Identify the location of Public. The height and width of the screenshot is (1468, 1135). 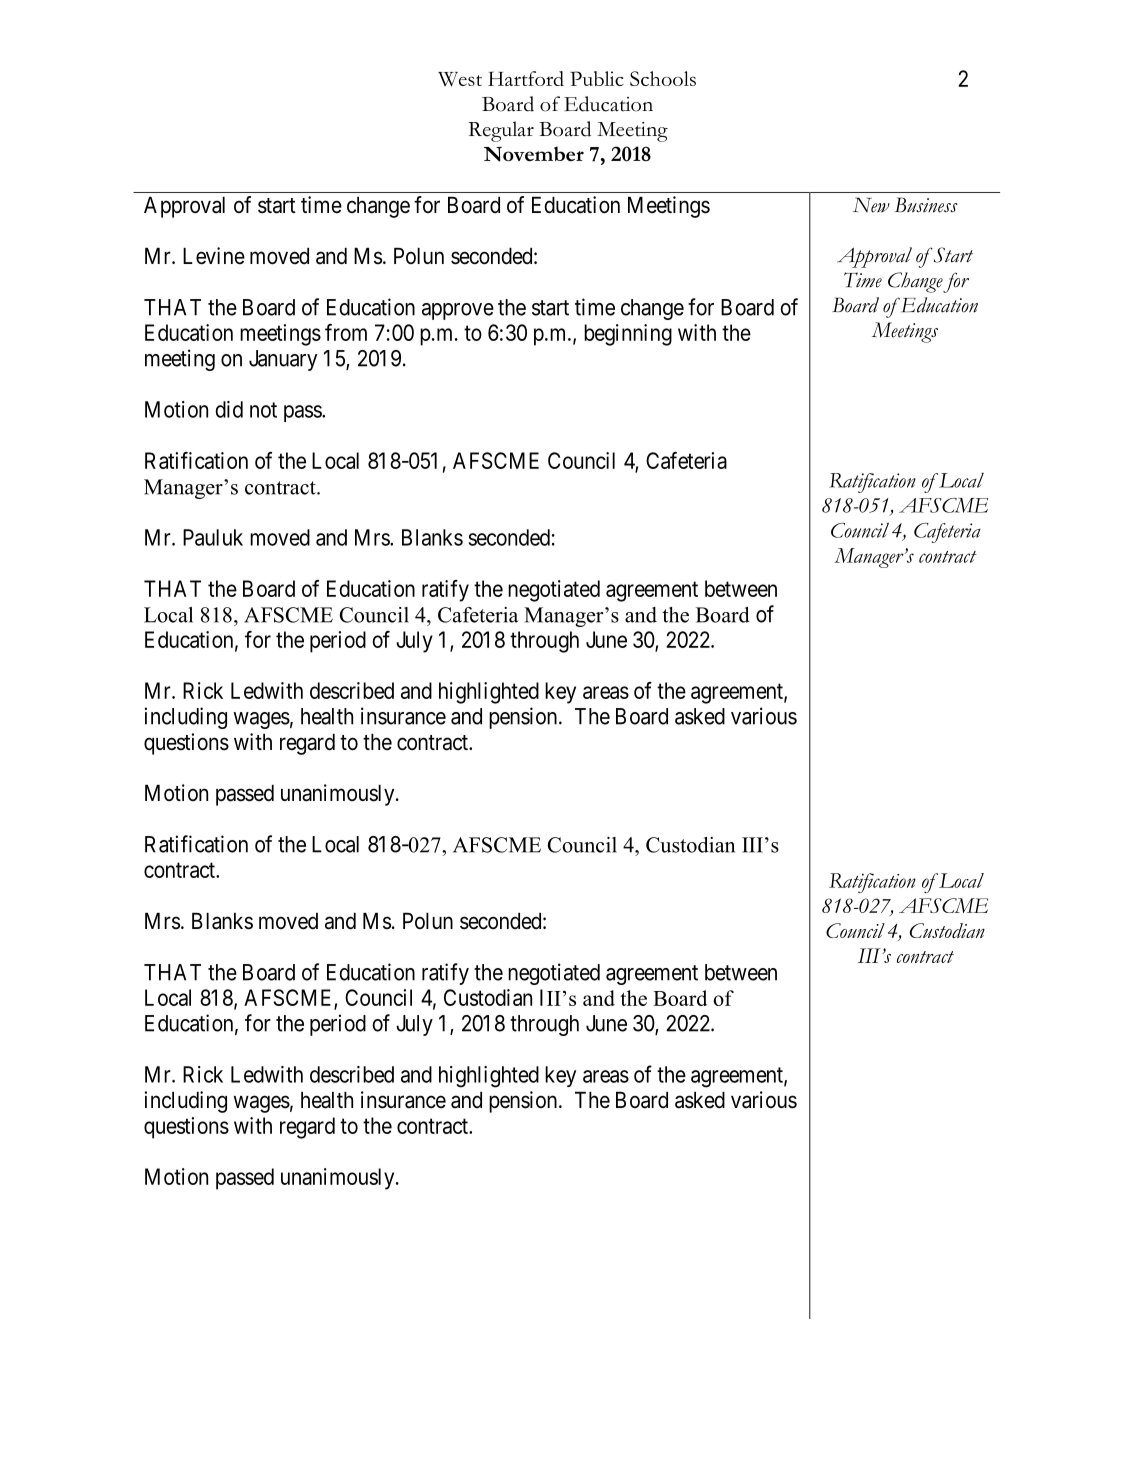
(597, 78).
